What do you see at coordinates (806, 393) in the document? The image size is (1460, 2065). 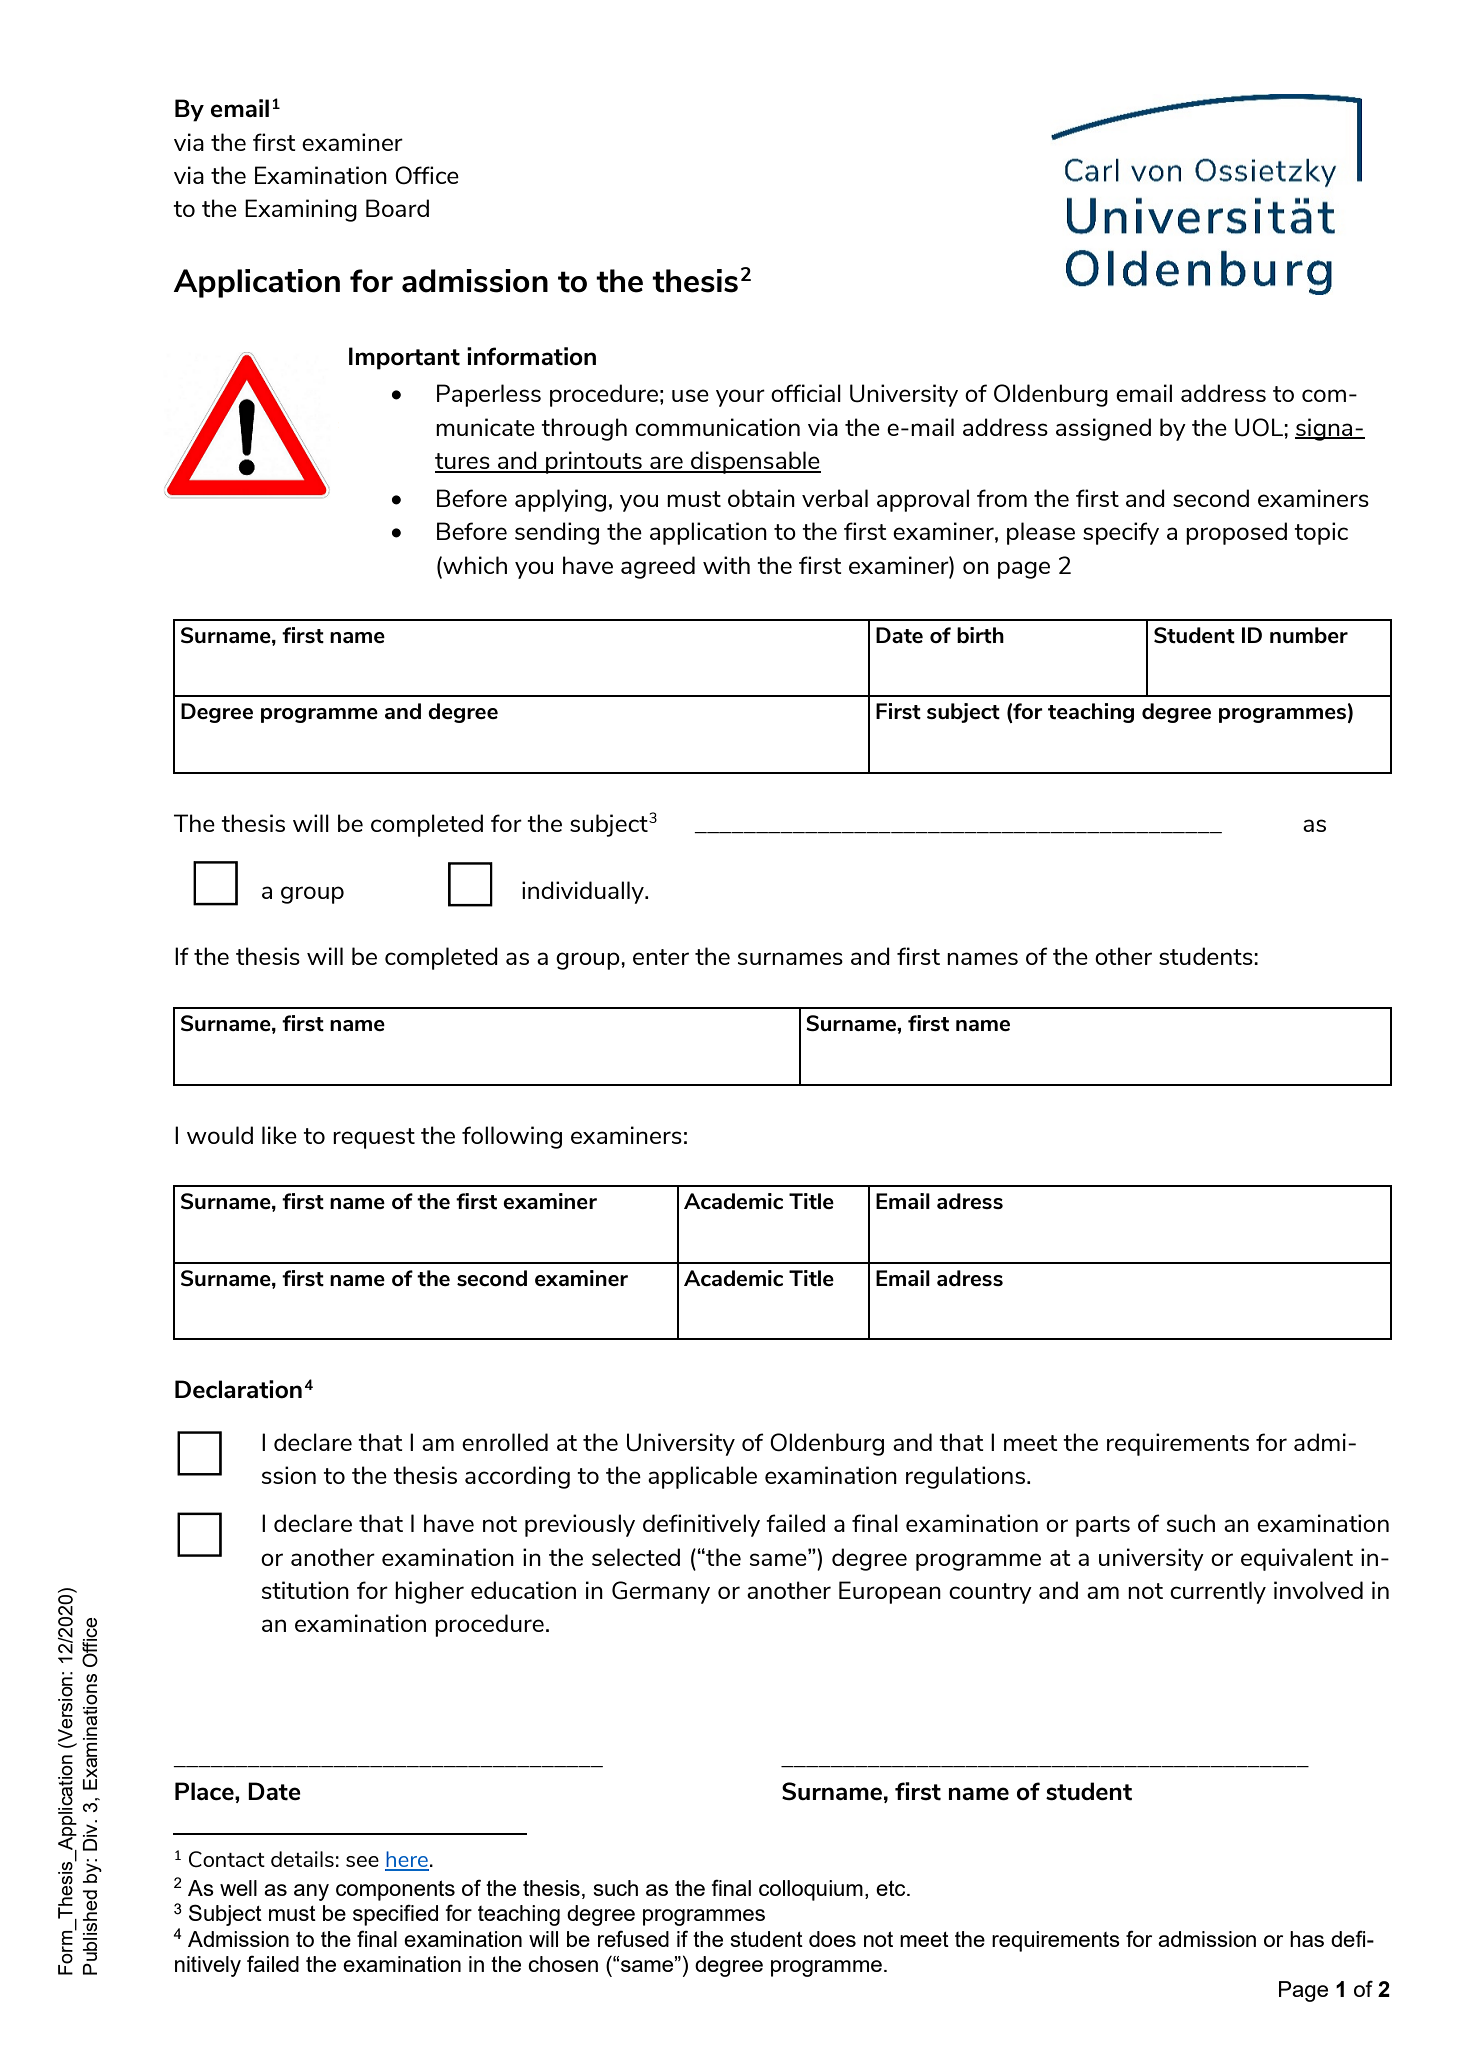 I see `official` at bounding box center [806, 393].
